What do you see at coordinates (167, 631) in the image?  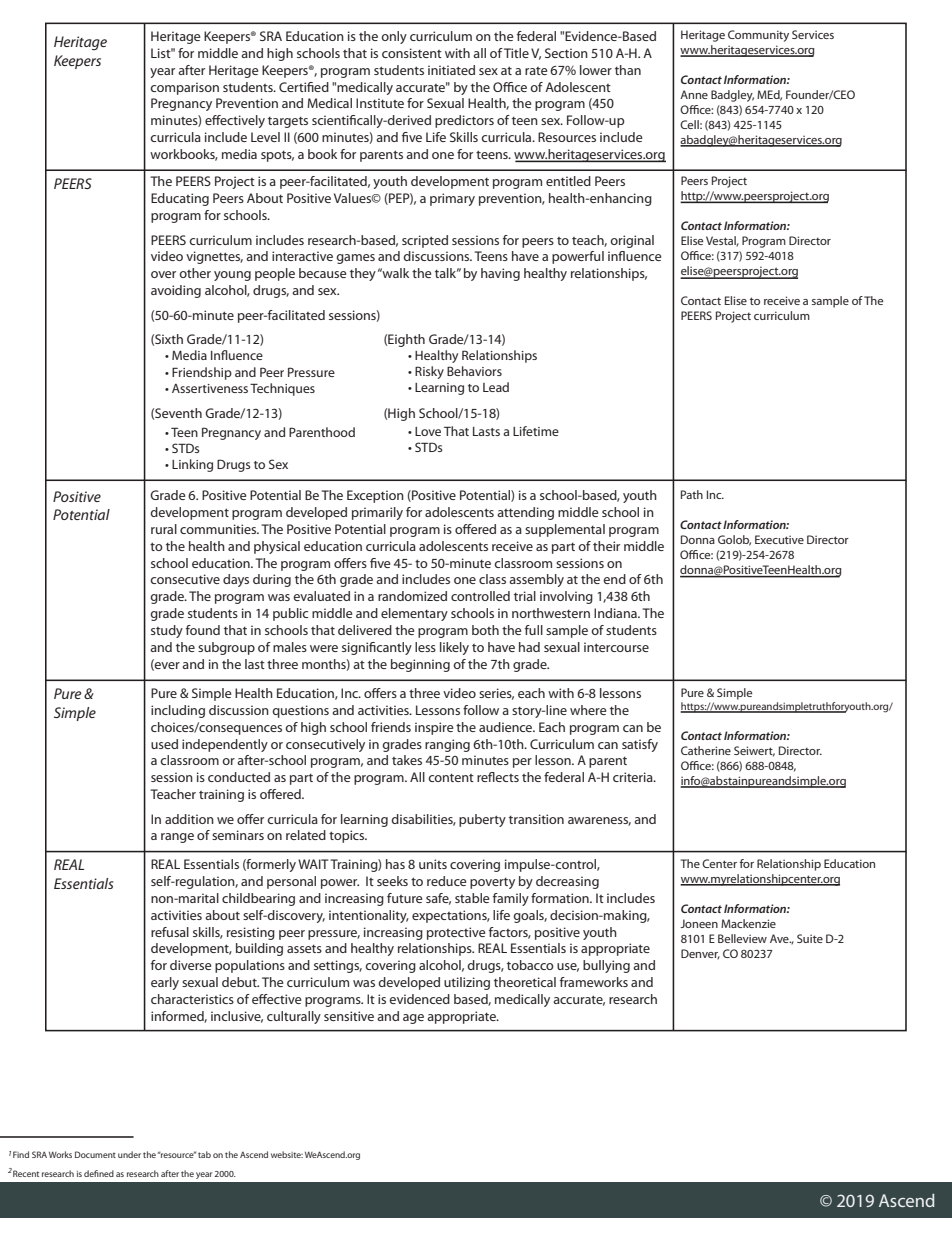 I see `study` at bounding box center [167, 631].
